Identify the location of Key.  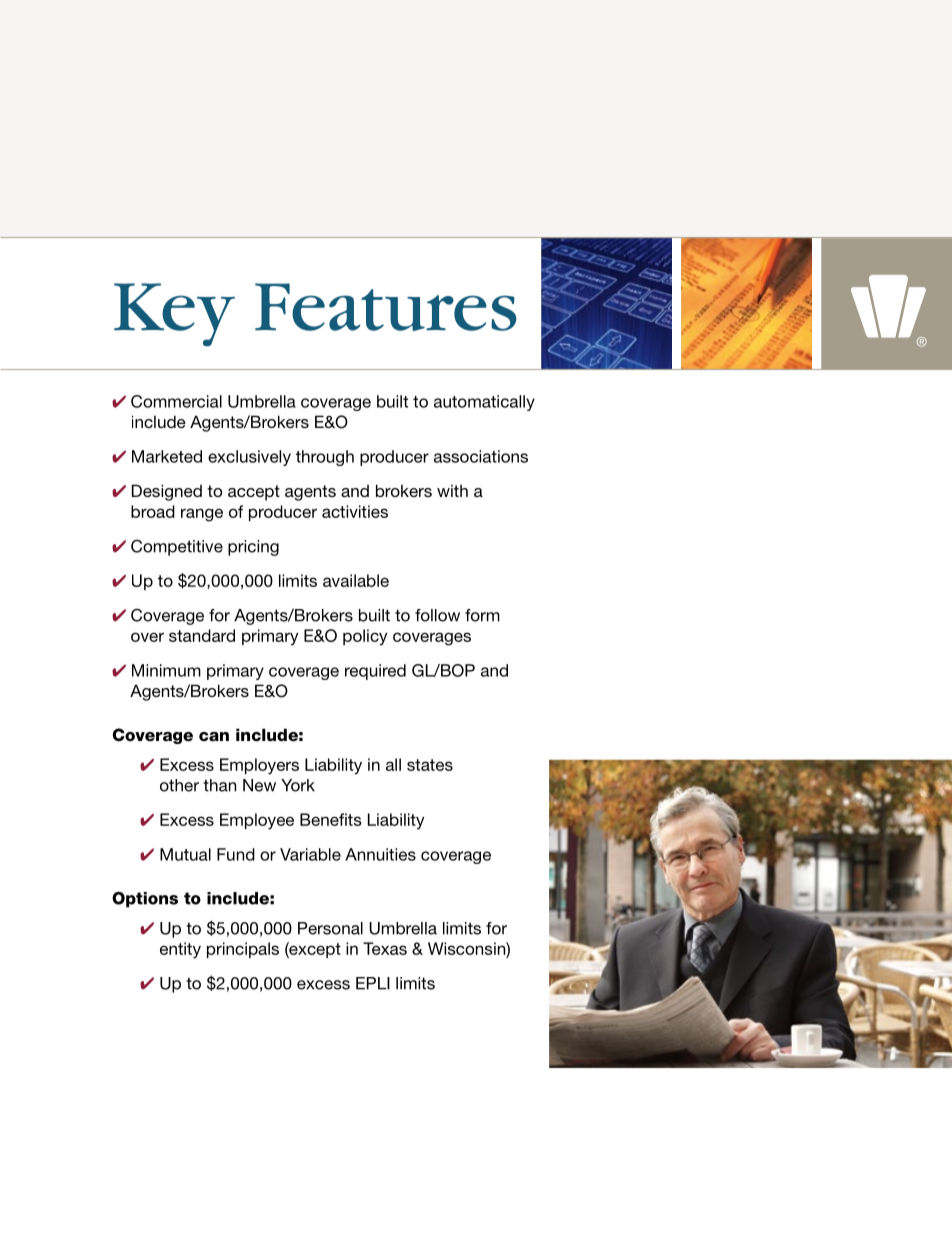
(174, 315).
